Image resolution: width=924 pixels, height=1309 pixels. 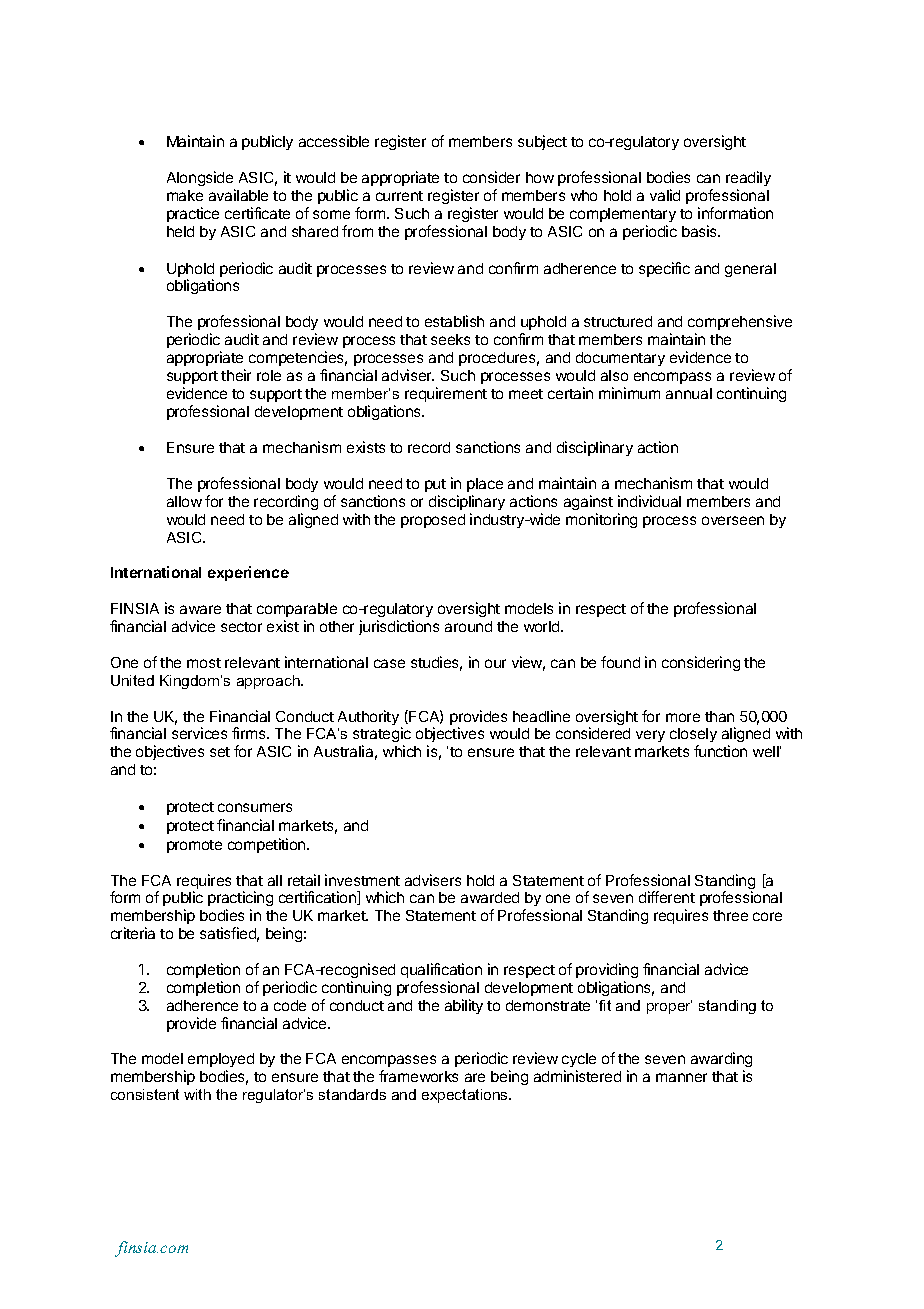 I want to click on their, so click(x=236, y=375).
